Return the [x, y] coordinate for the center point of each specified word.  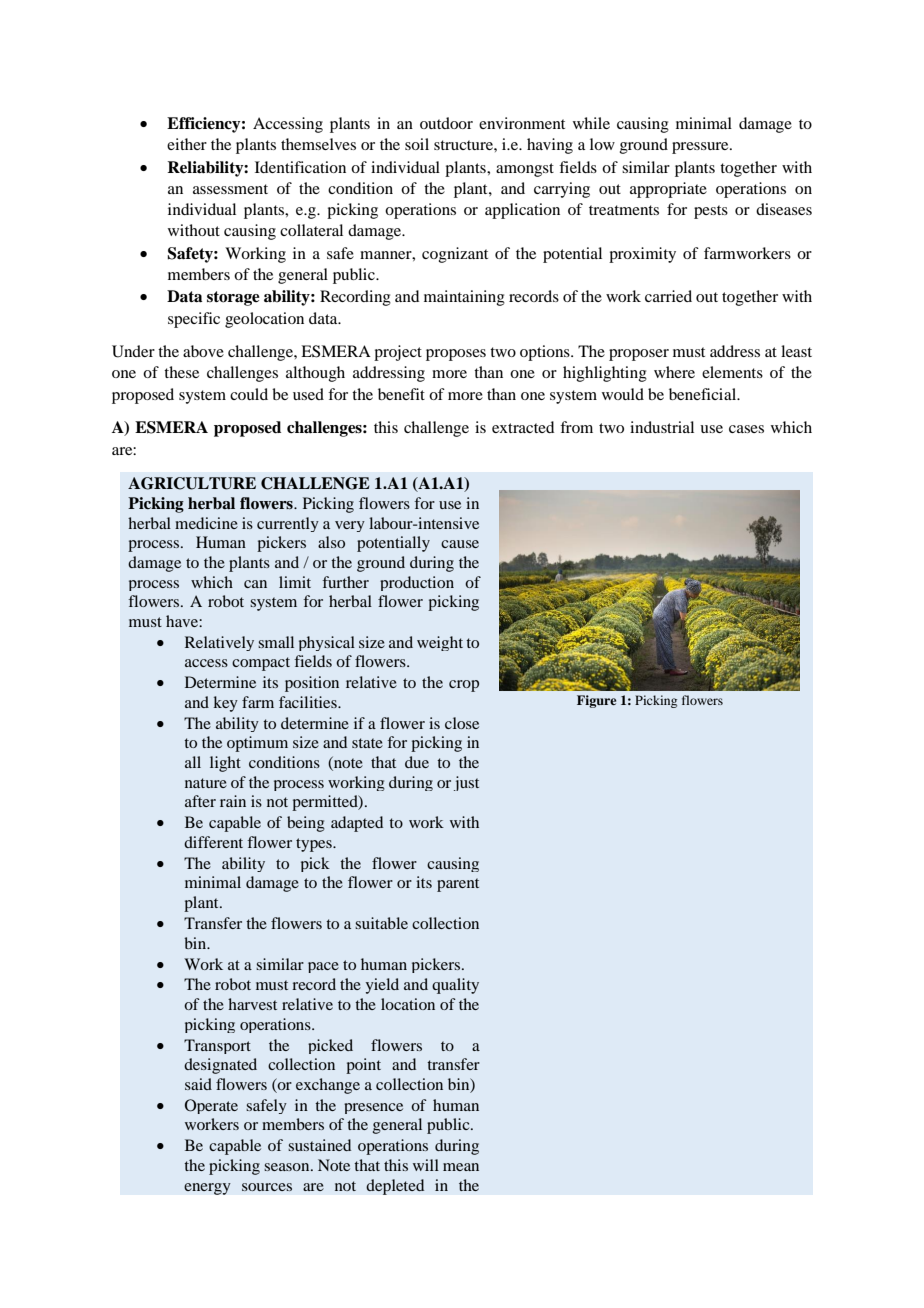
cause [460, 544]
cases [746, 429]
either [187, 144]
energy [207, 1189]
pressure [701, 148]
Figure [596, 701]
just [466, 783]
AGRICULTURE [192, 483]
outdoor [446, 123]
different [213, 842]
